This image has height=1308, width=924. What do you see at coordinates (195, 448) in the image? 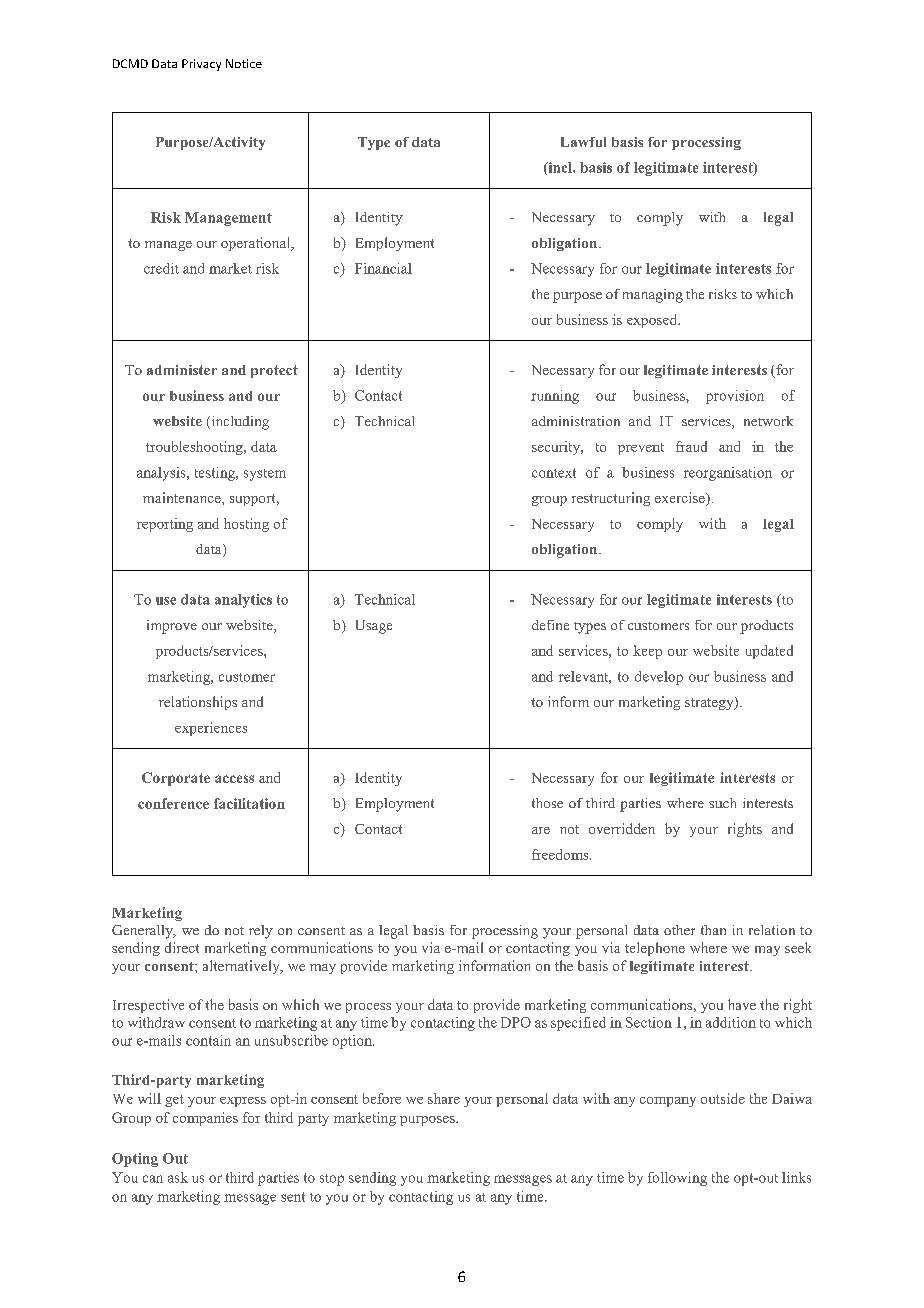
I see `troubleshooting` at bounding box center [195, 448].
